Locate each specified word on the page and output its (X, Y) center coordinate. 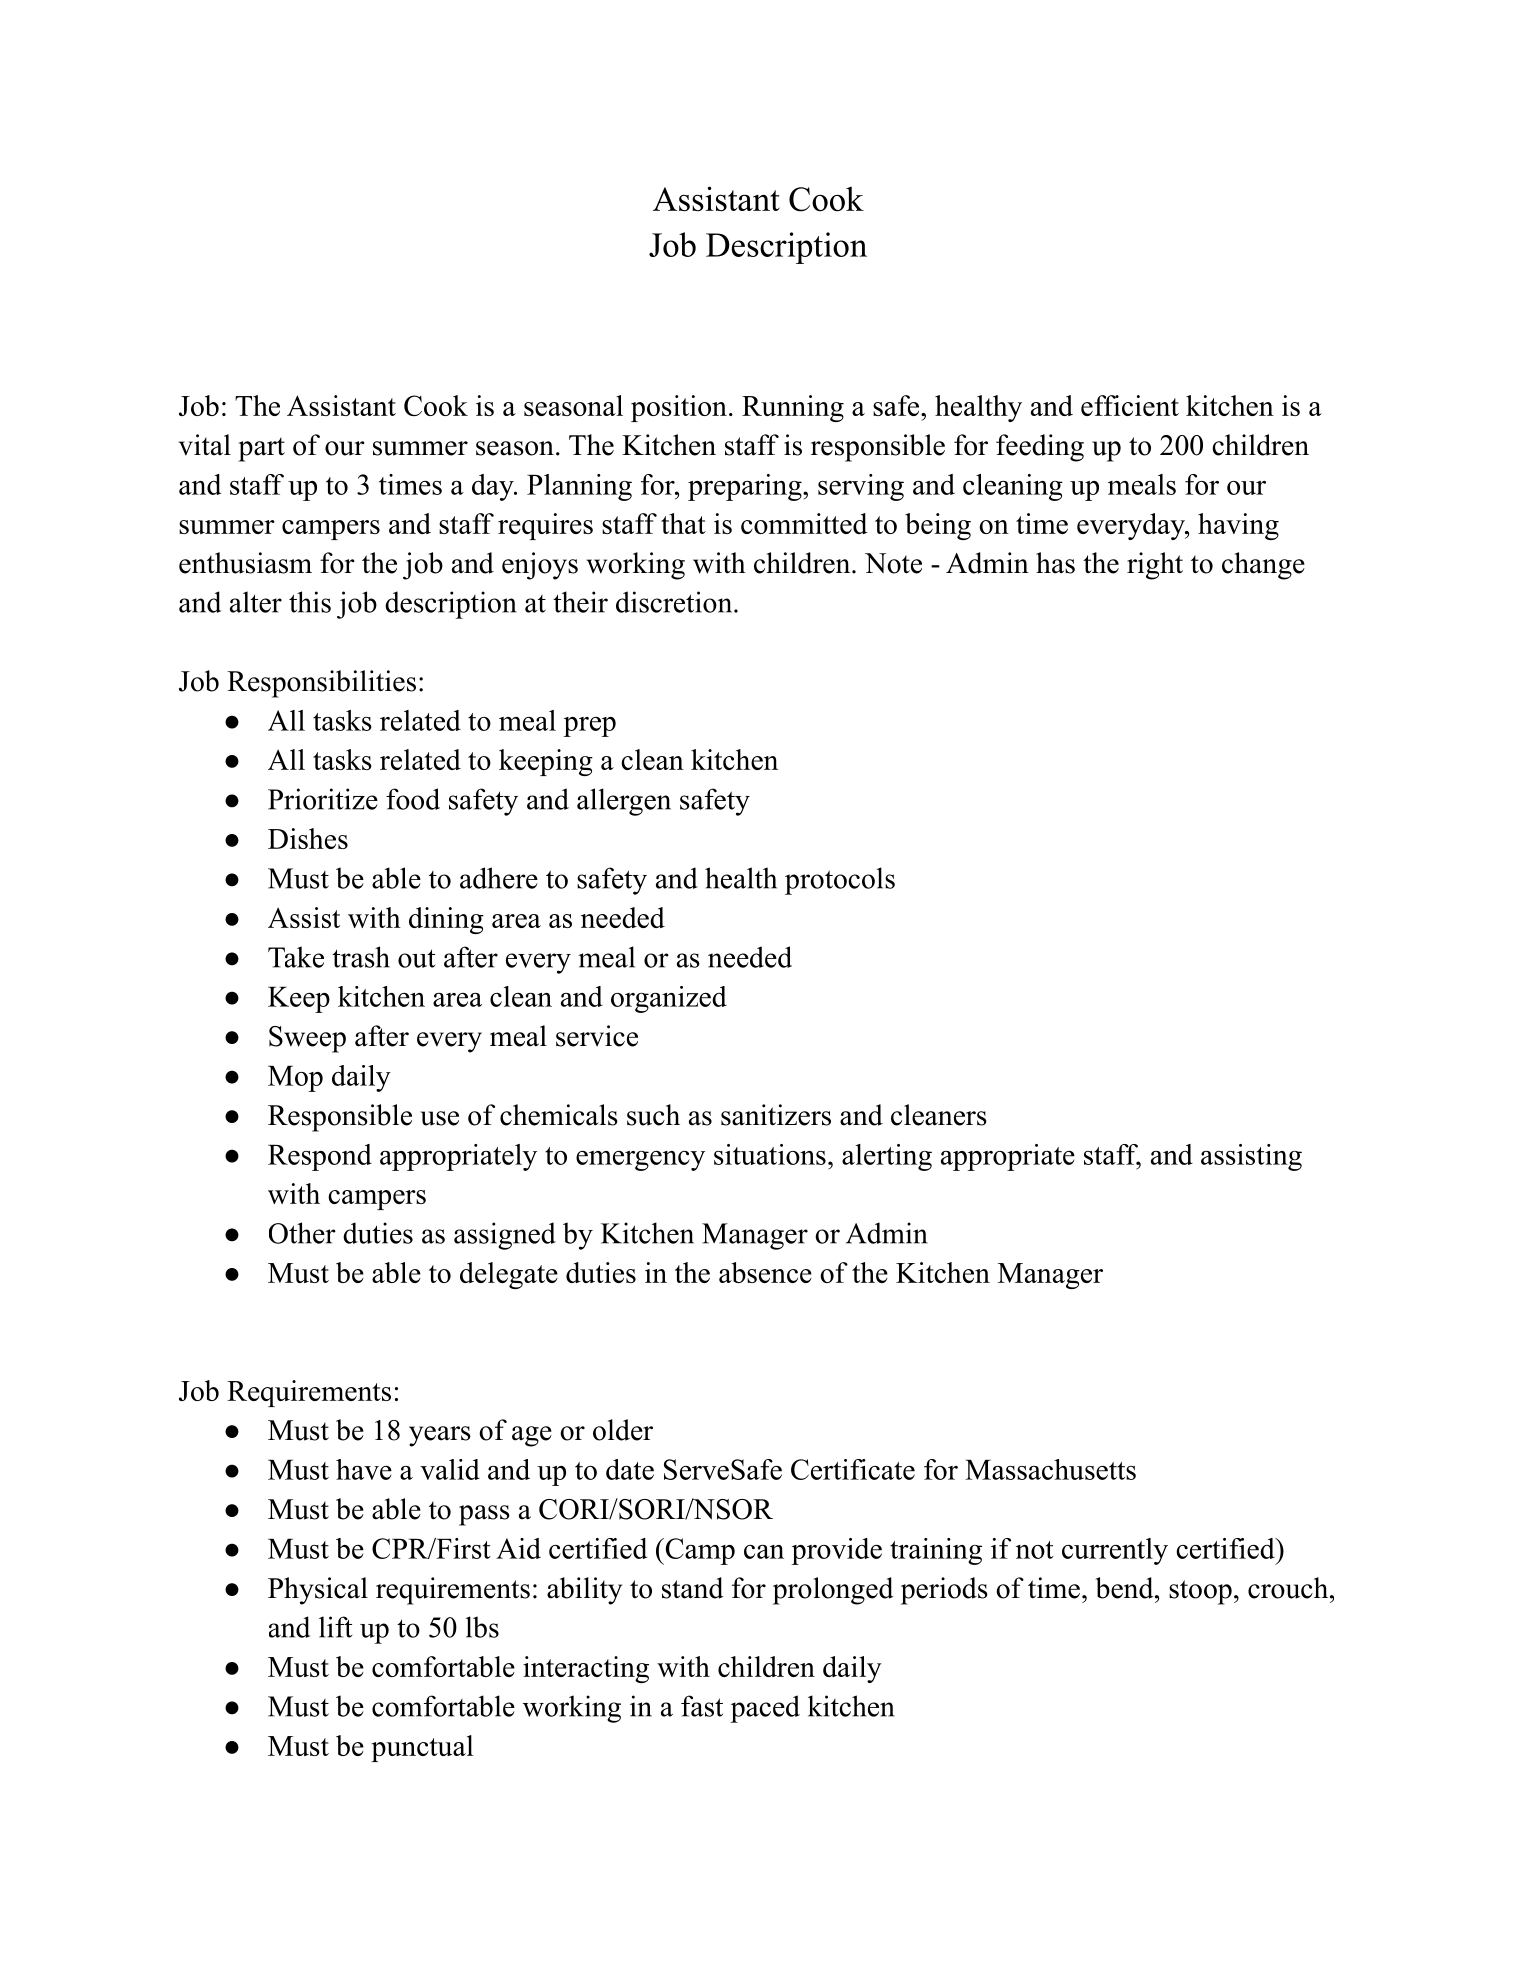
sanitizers (776, 1115)
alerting (887, 1157)
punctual (422, 1748)
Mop (295, 1079)
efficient (1130, 405)
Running (793, 408)
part (261, 449)
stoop (1200, 1592)
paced (765, 1709)
